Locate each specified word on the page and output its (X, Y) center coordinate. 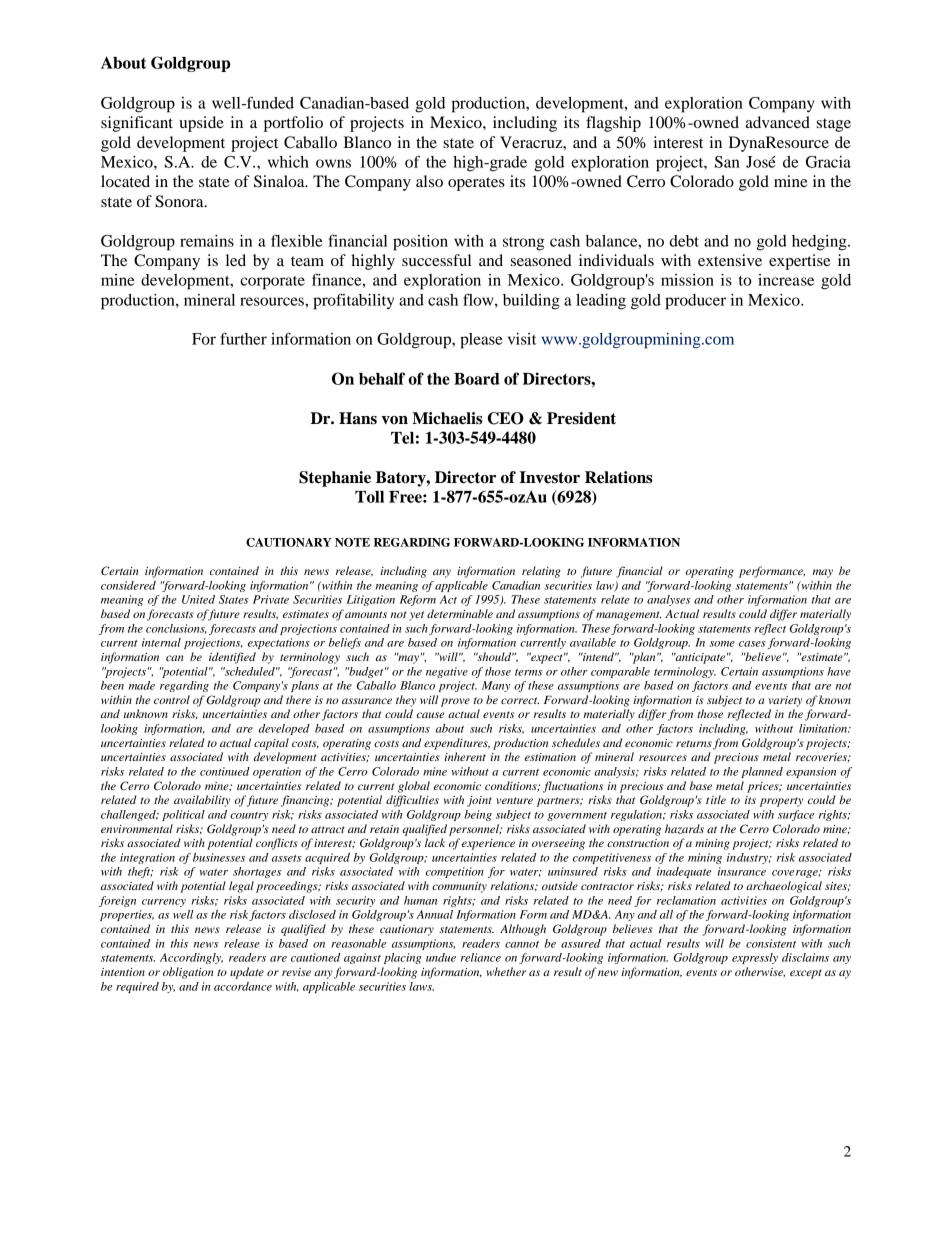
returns (694, 743)
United (198, 599)
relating (541, 572)
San (727, 162)
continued (225, 771)
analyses (668, 600)
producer (695, 302)
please (481, 341)
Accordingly (191, 958)
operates (476, 184)
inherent (465, 756)
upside (201, 124)
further (243, 338)
